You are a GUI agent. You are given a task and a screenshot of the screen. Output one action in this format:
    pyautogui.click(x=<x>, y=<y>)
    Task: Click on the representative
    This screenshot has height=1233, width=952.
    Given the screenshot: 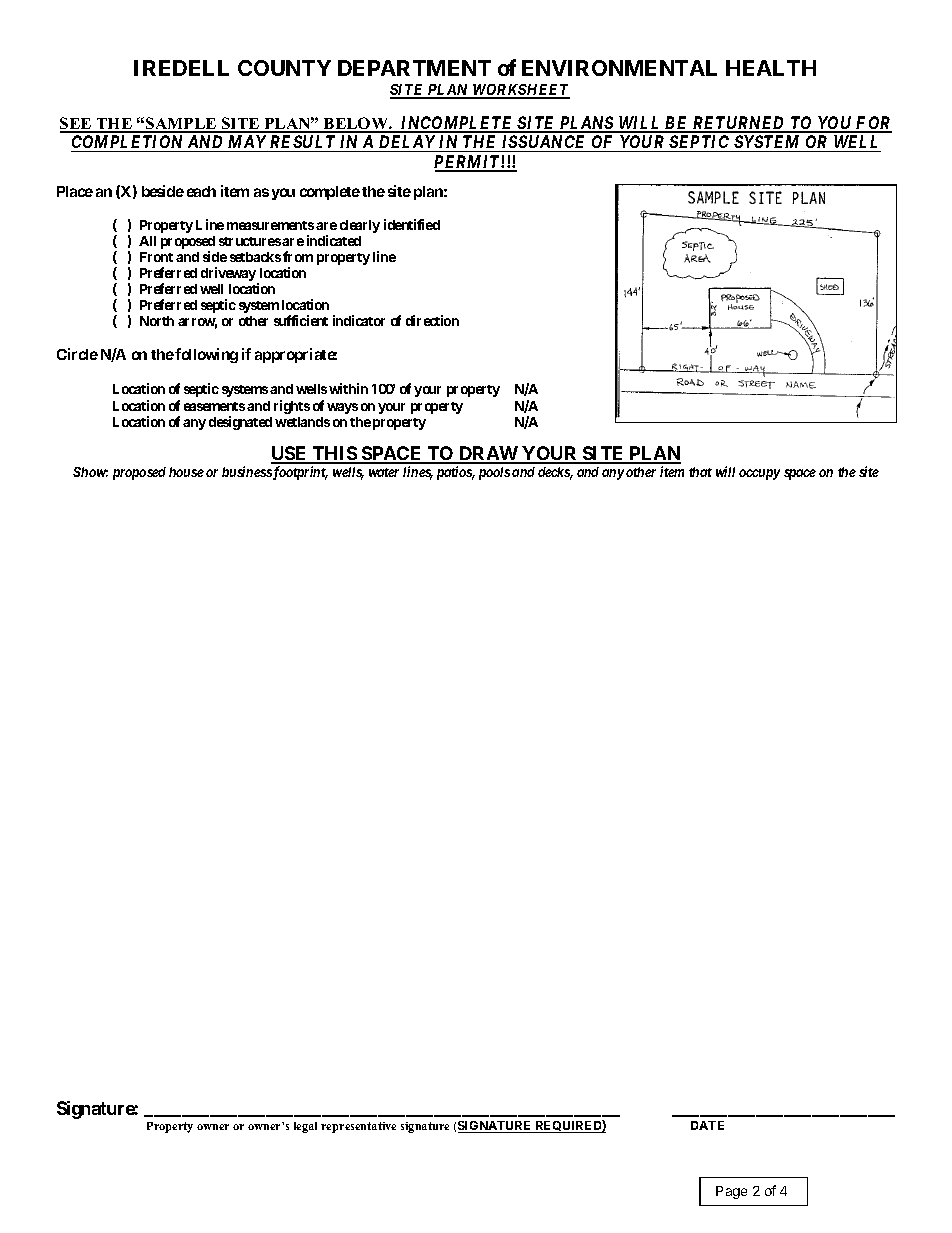 What is the action you would take?
    pyautogui.click(x=358, y=1127)
